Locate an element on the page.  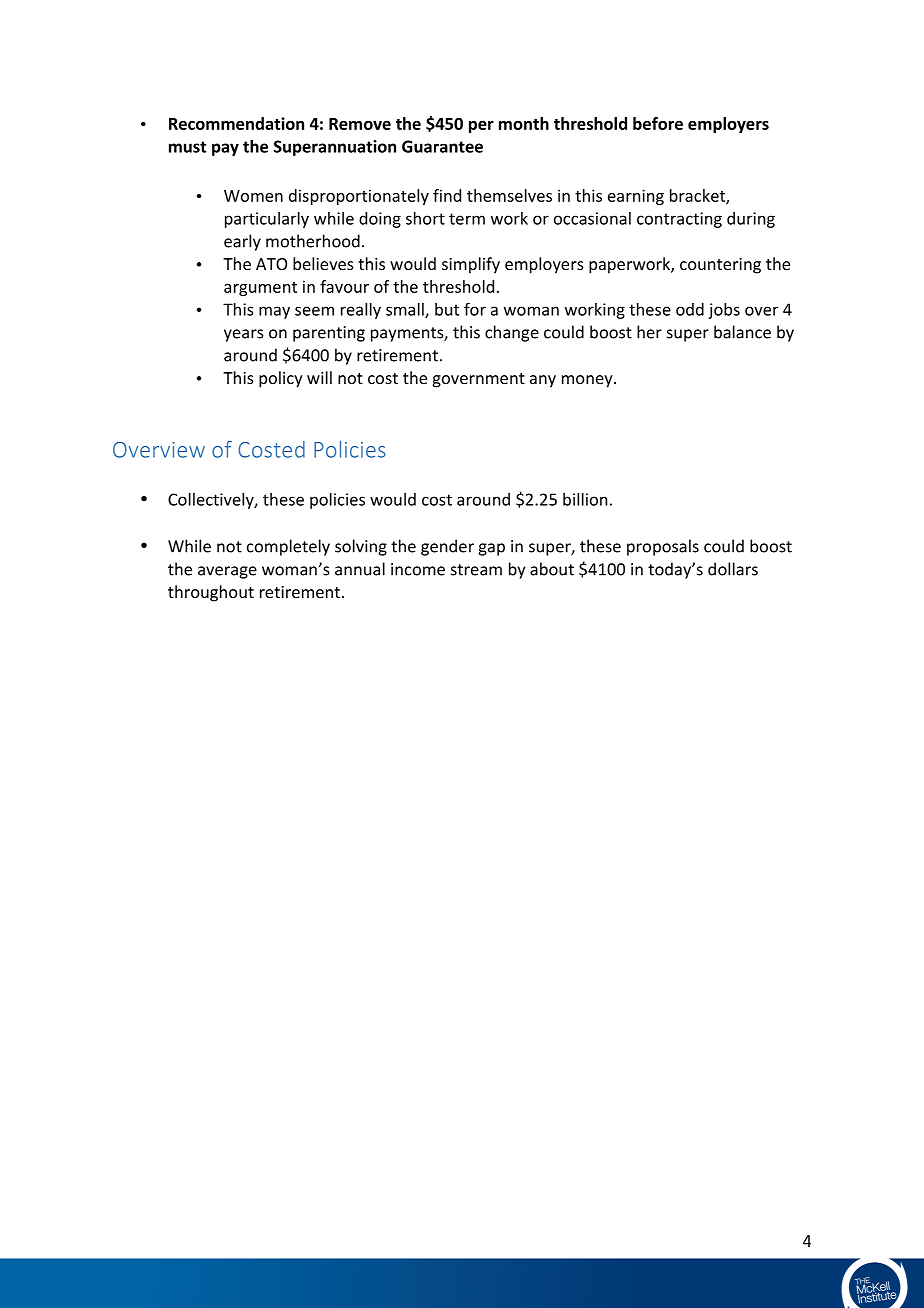
dollars is located at coordinates (733, 569).
